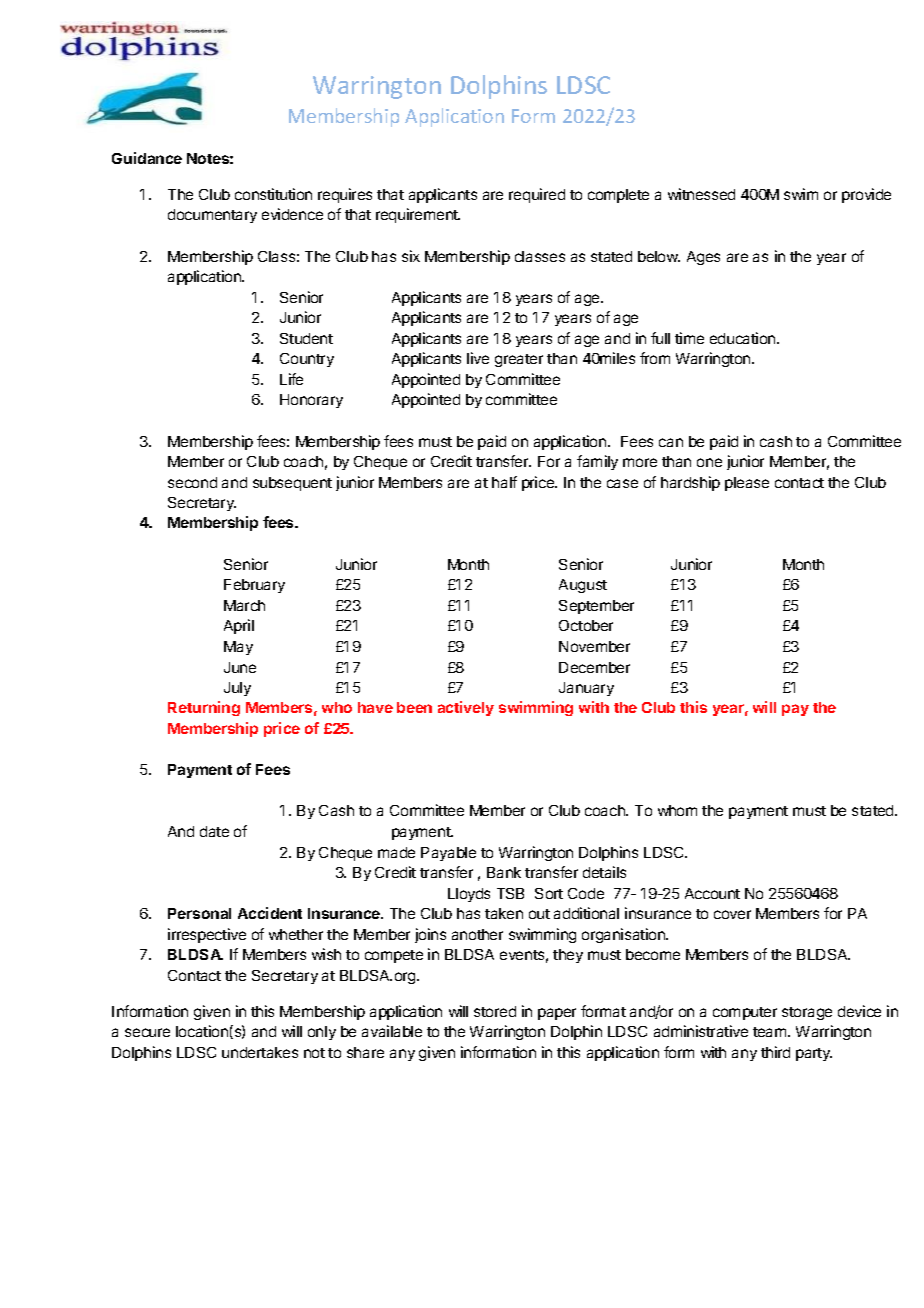  I want to click on constitution, so click(273, 194).
